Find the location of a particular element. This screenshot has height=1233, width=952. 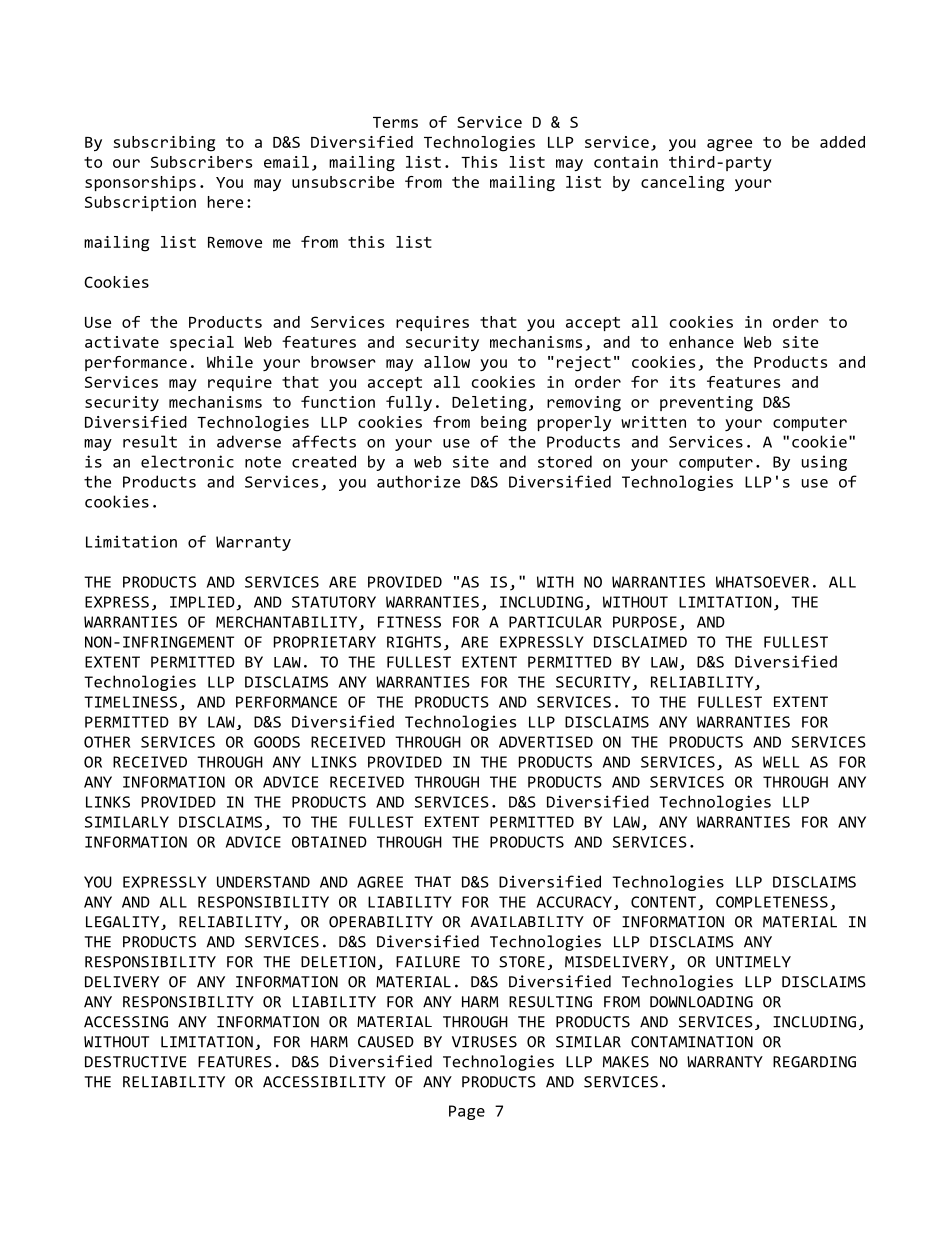

AVAILABILITY is located at coordinates (527, 921).
